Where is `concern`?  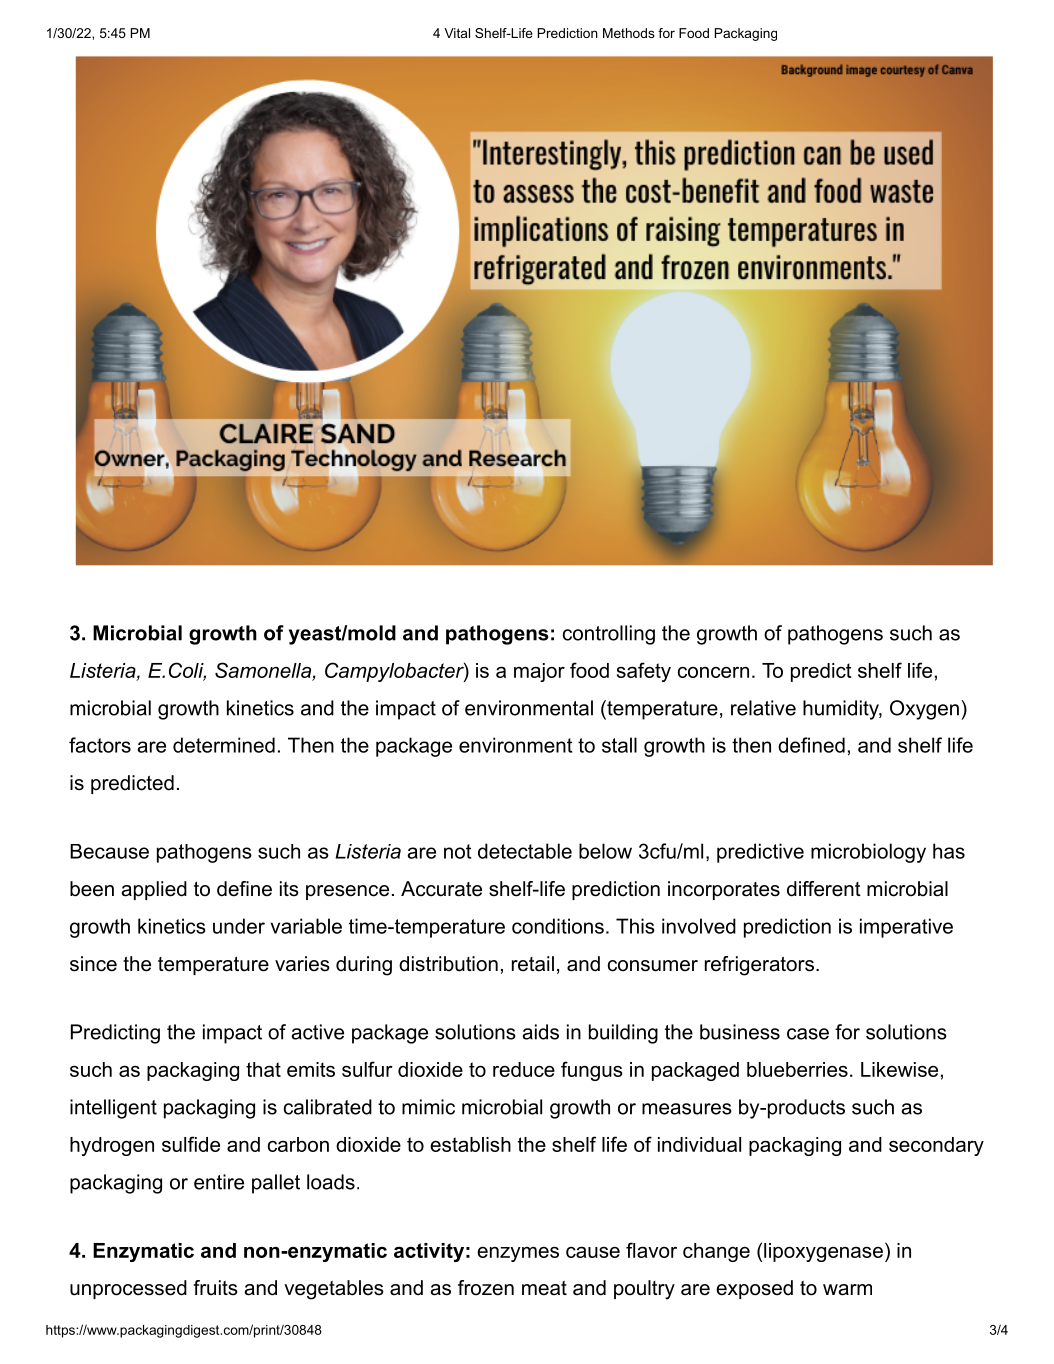
concern is located at coordinates (713, 672).
